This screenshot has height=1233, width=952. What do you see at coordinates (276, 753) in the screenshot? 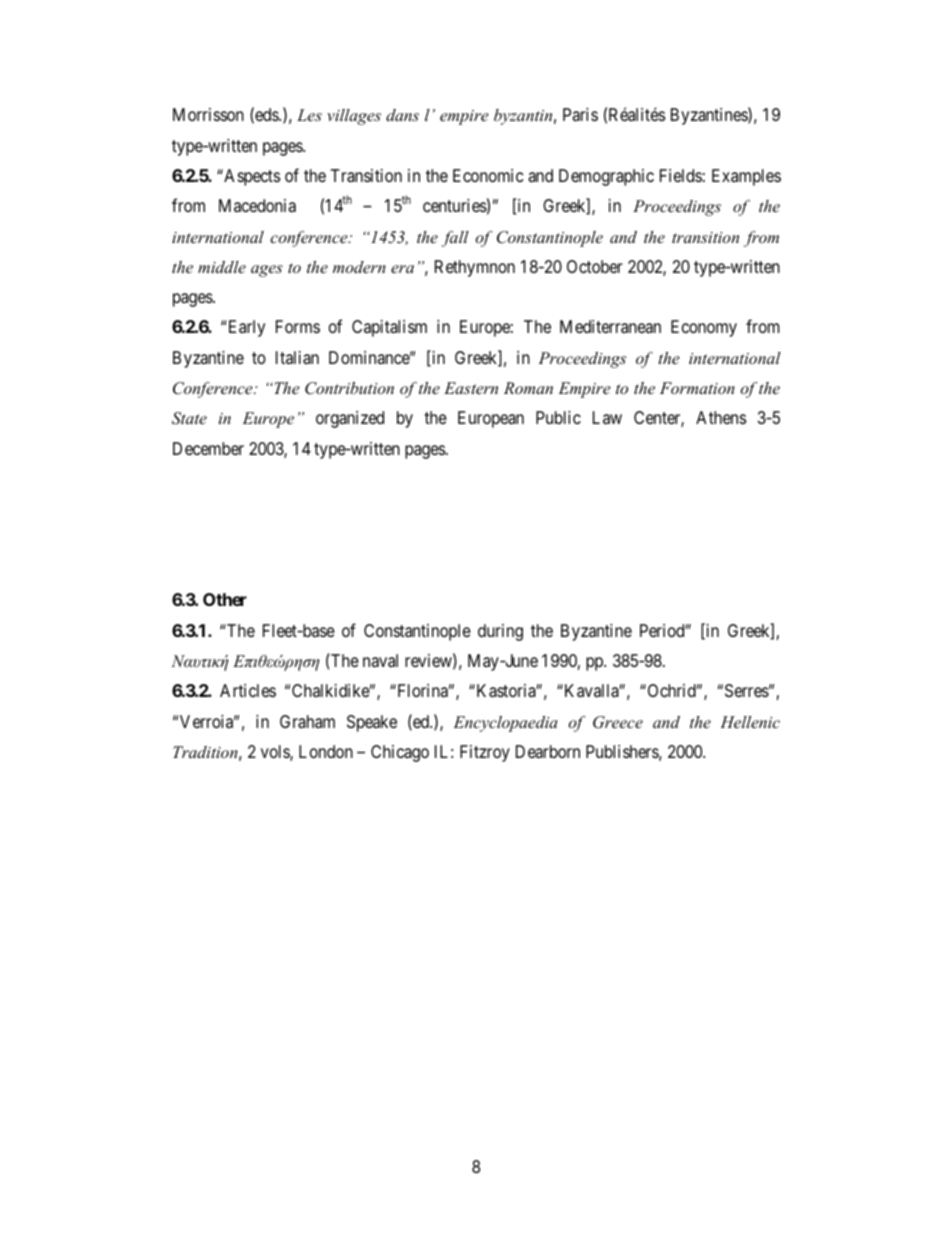
I see `vols` at bounding box center [276, 753].
